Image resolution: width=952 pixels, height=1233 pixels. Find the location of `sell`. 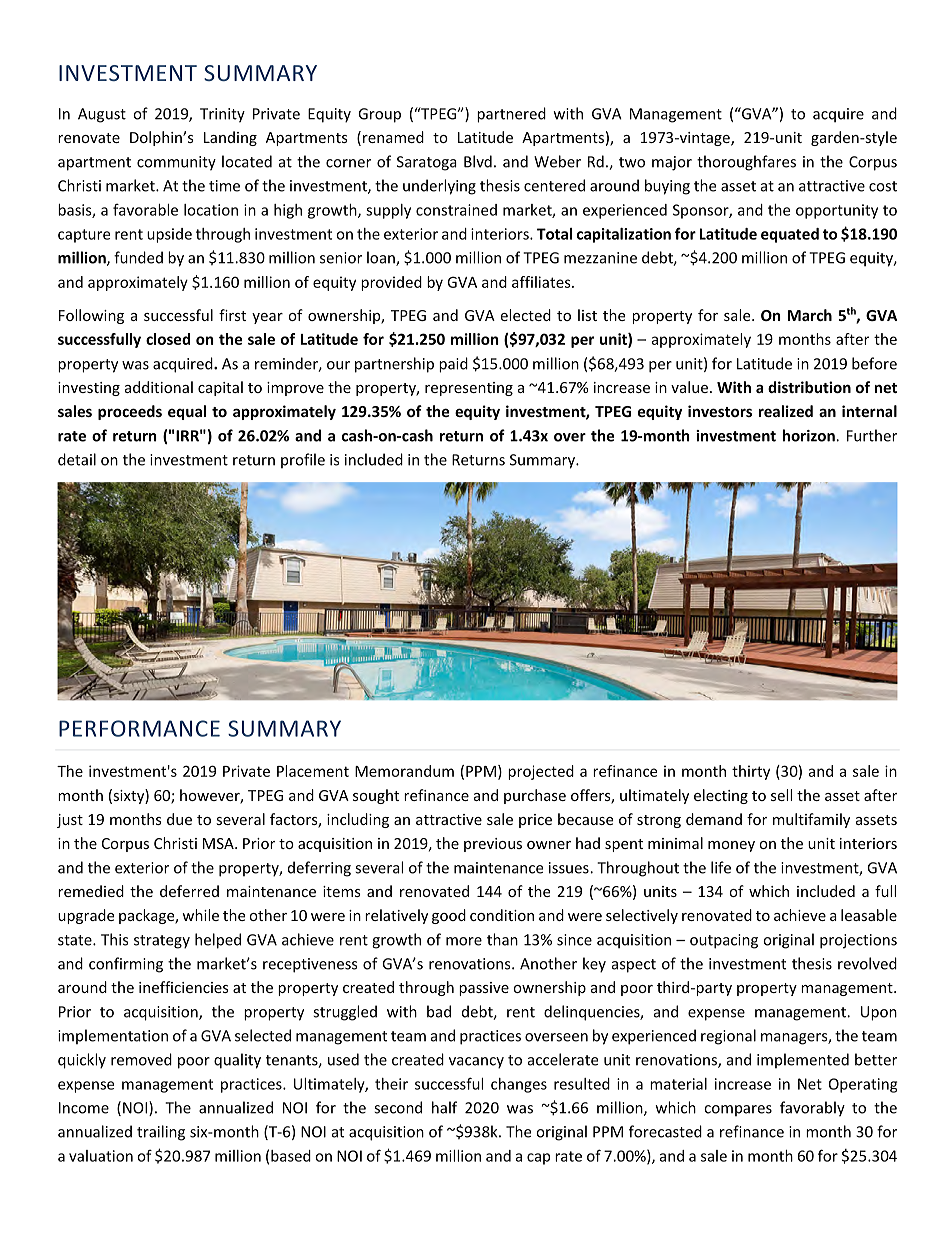

sell is located at coordinates (781, 795).
